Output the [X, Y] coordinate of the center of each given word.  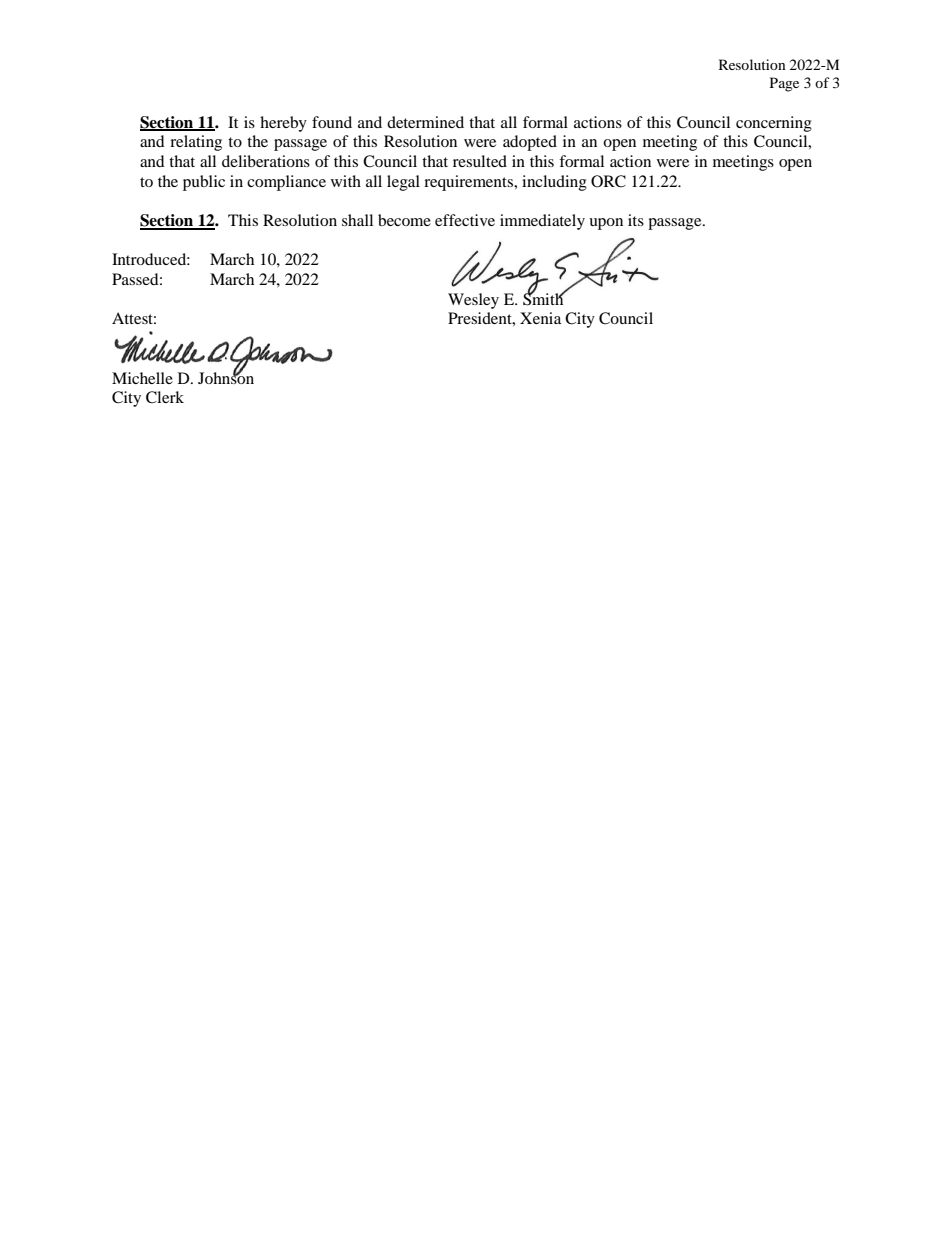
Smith [544, 298]
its [636, 220]
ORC [608, 181]
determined [425, 122]
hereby [283, 124]
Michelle [142, 378]
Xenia [540, 318]
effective [465, 220]
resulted [480, 161]
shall [357, 220]
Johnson [226, 376]
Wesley [473, 301]
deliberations [266, 161]
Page [784, 84]
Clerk [165, 397]
